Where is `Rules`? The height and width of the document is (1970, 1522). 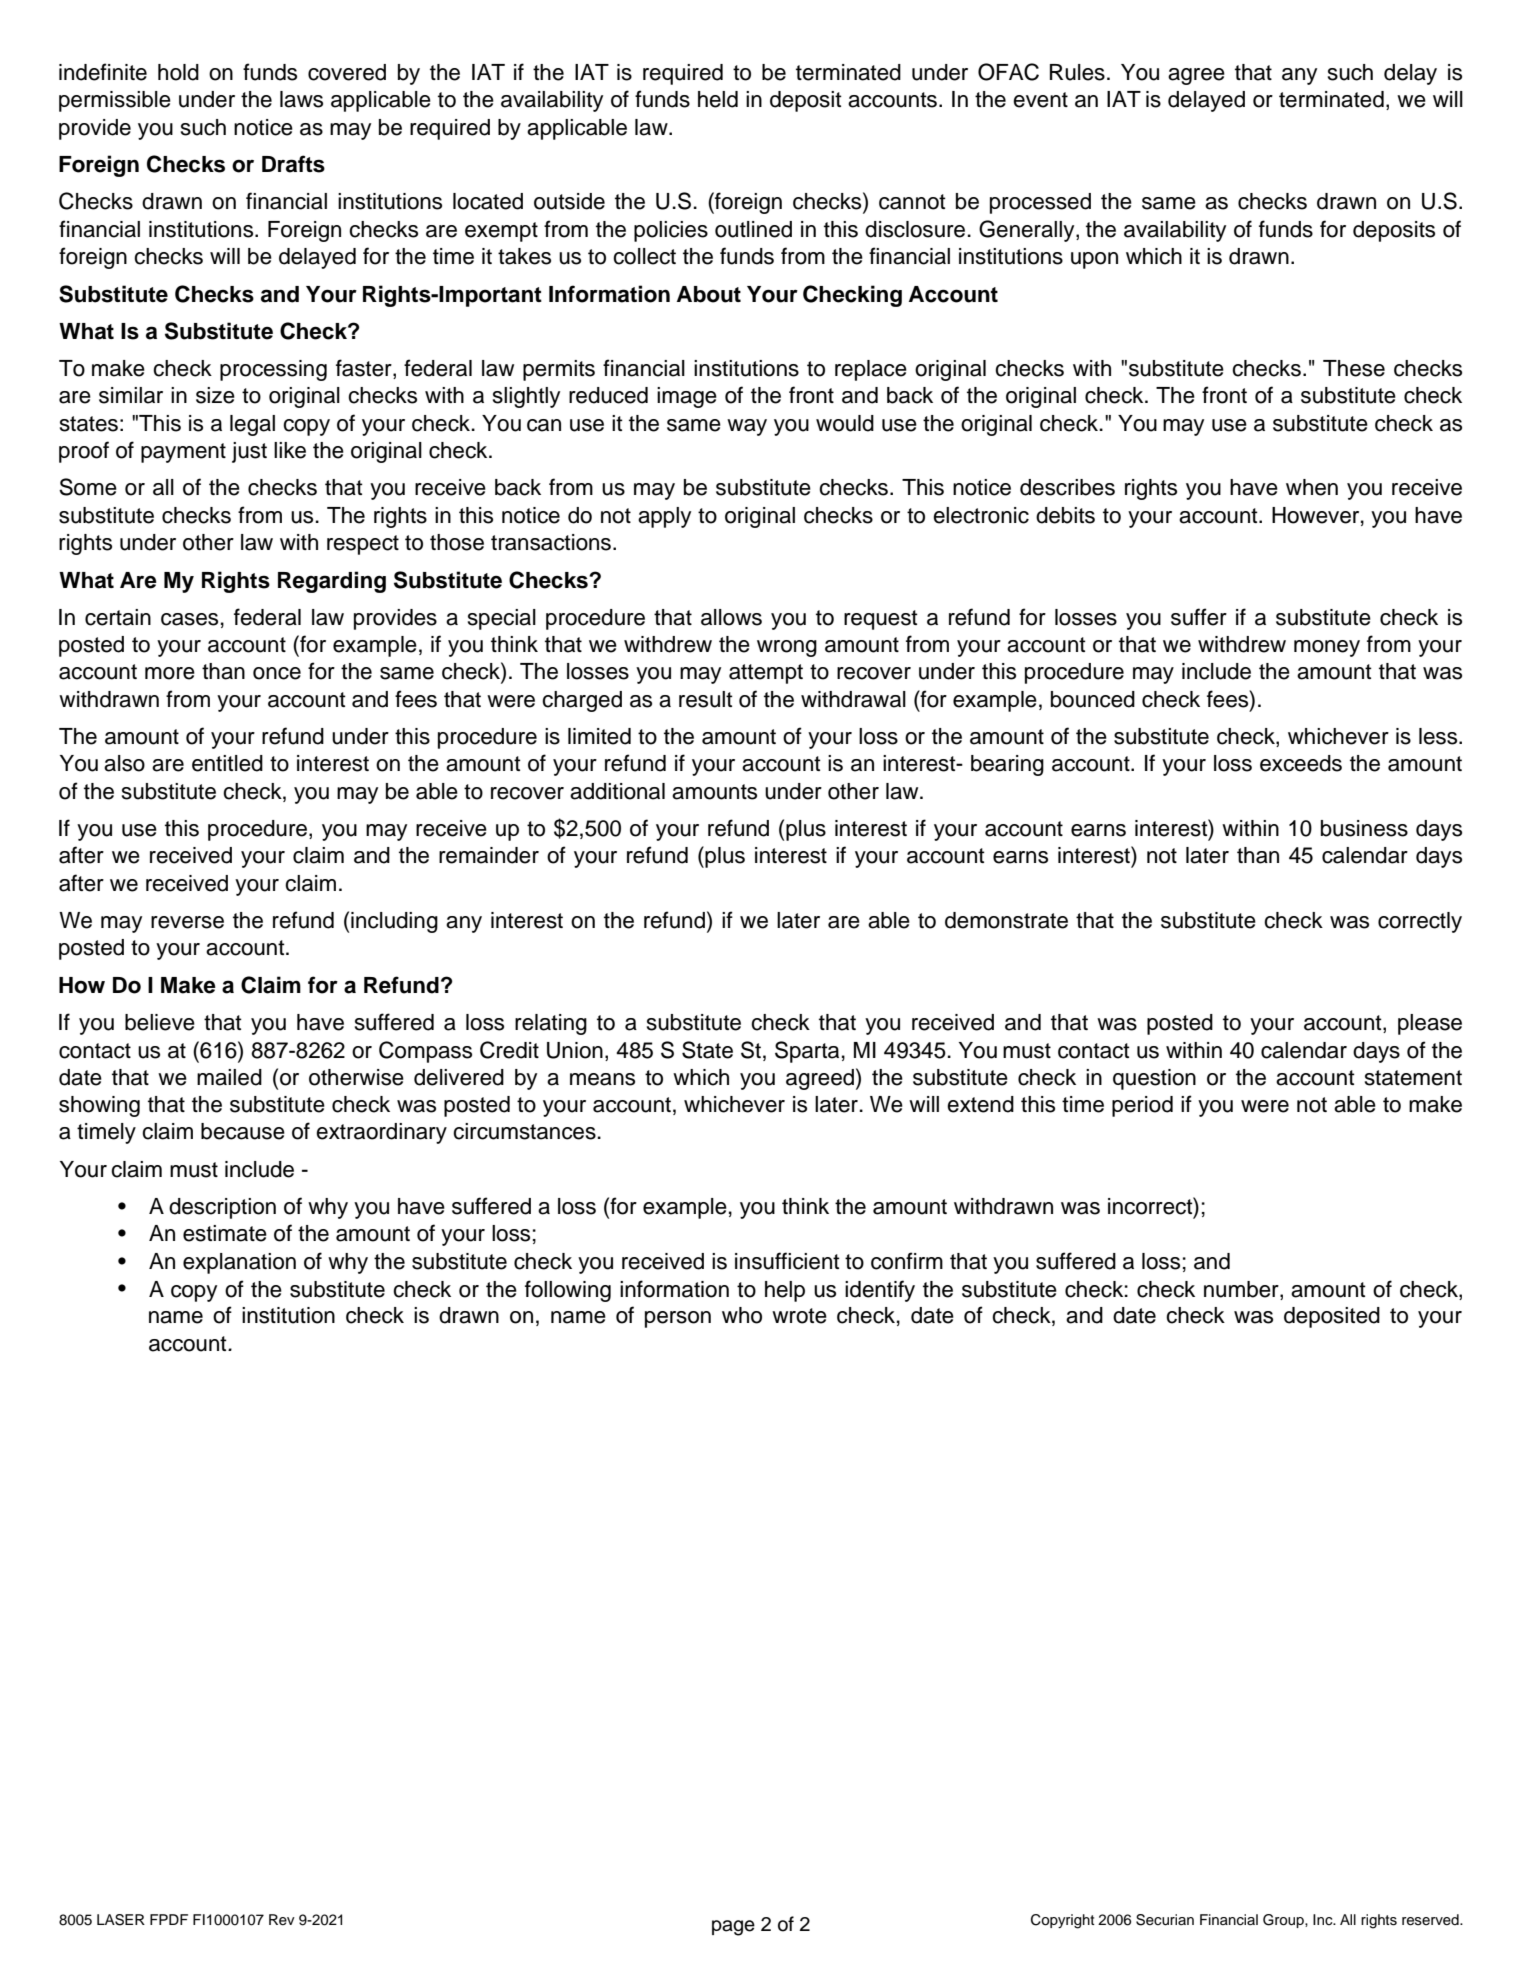
Rules is located at coordinates (1077, 72).
